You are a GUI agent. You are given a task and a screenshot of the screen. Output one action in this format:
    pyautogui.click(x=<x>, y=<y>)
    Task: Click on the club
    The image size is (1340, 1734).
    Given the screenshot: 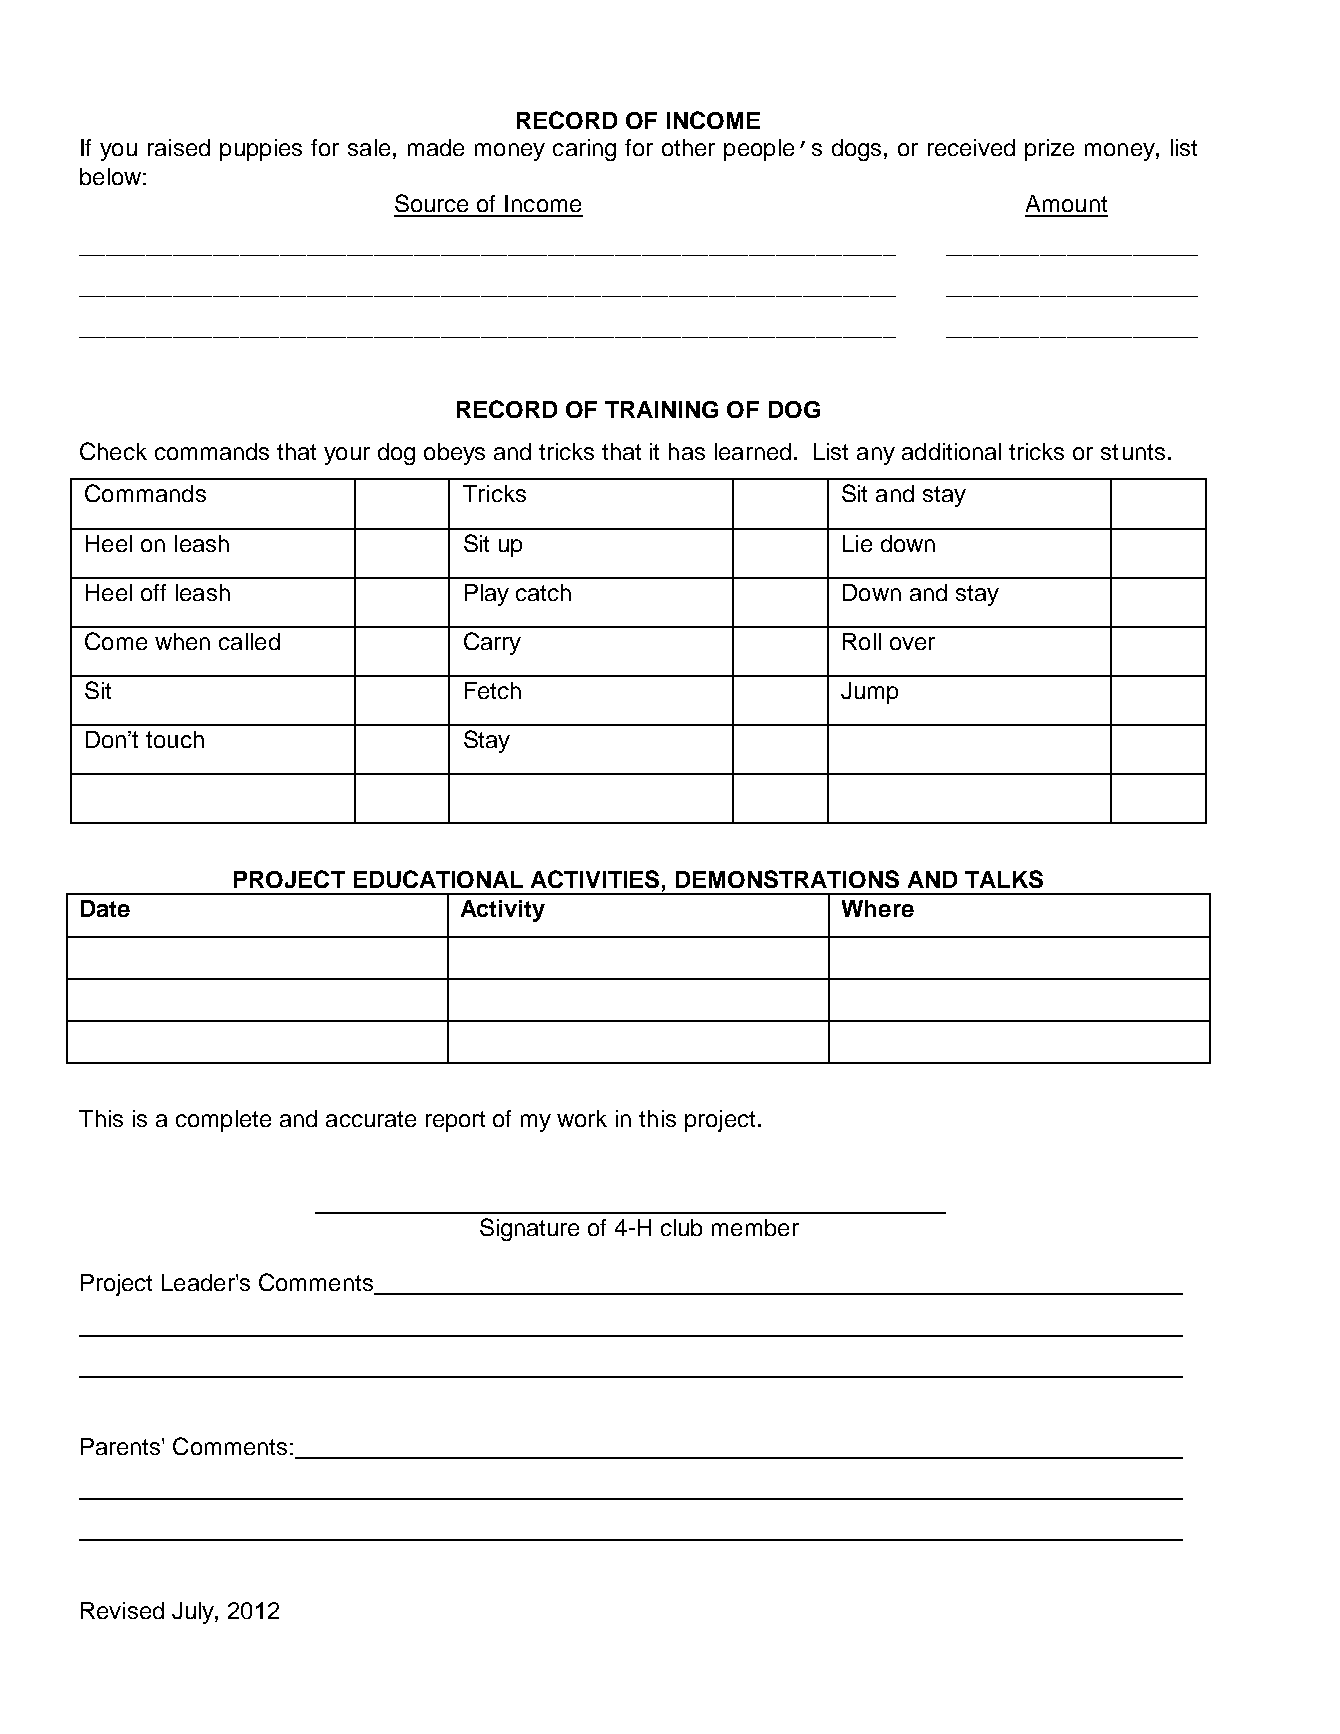 What is the action you would take?
    pyautogui.click(x=681, y=1227)
